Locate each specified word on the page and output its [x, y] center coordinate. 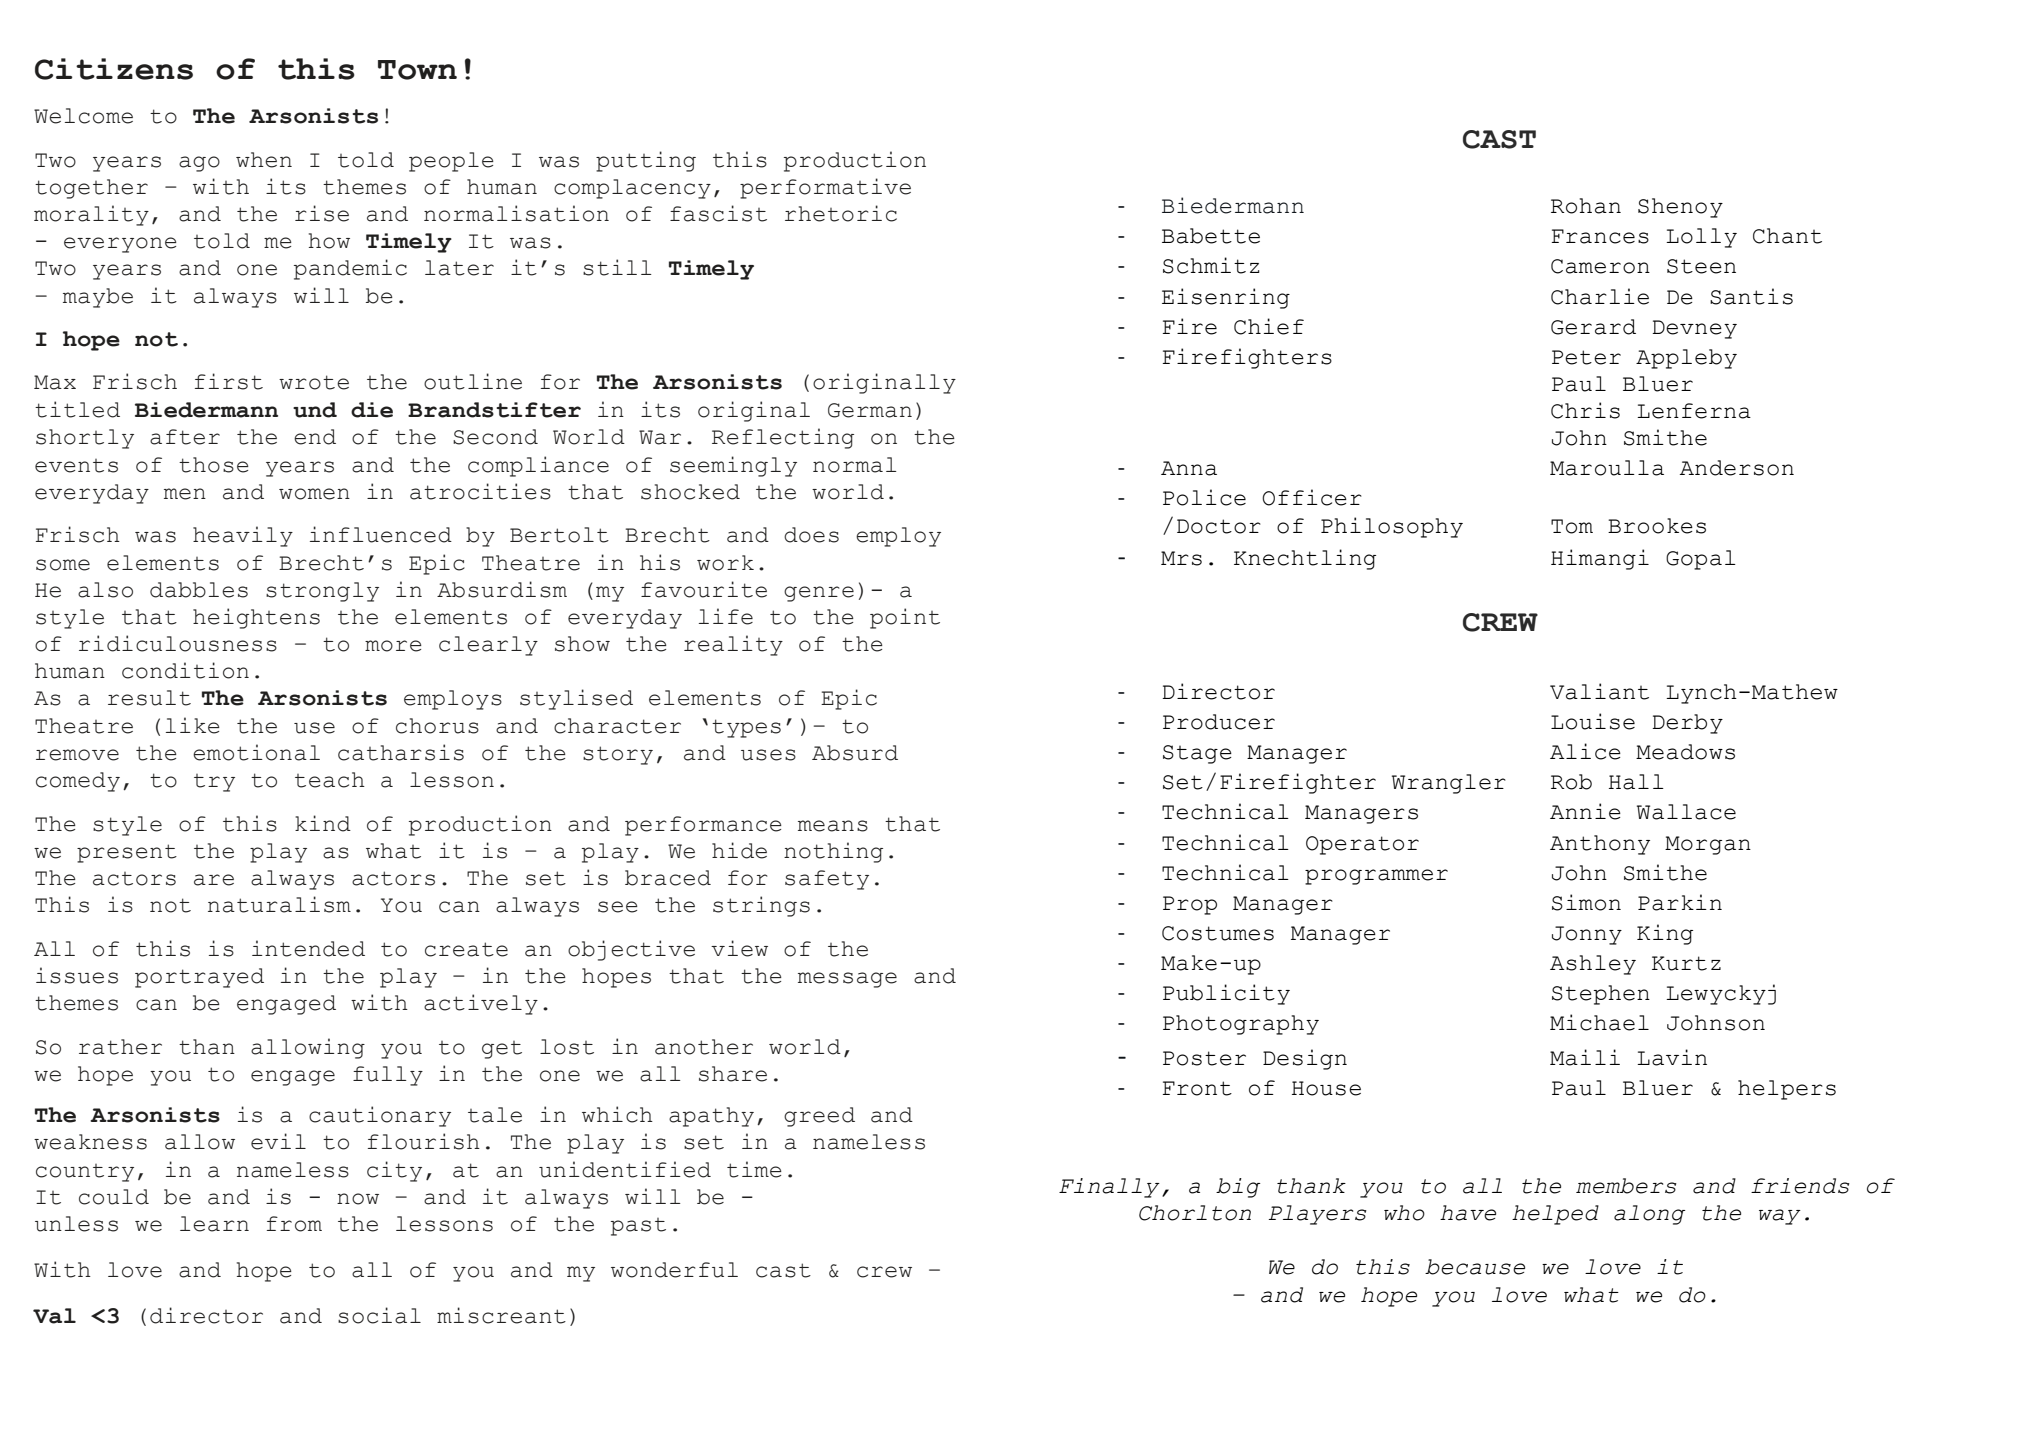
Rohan [1586, 206]
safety [827, 880]
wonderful [674, 1270]
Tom [1572, 526]
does [811, 535]
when [264, 160]
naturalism [279, 904]
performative [825, 188]
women [314, 494]
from [294, 1224]
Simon [1586, 902]
